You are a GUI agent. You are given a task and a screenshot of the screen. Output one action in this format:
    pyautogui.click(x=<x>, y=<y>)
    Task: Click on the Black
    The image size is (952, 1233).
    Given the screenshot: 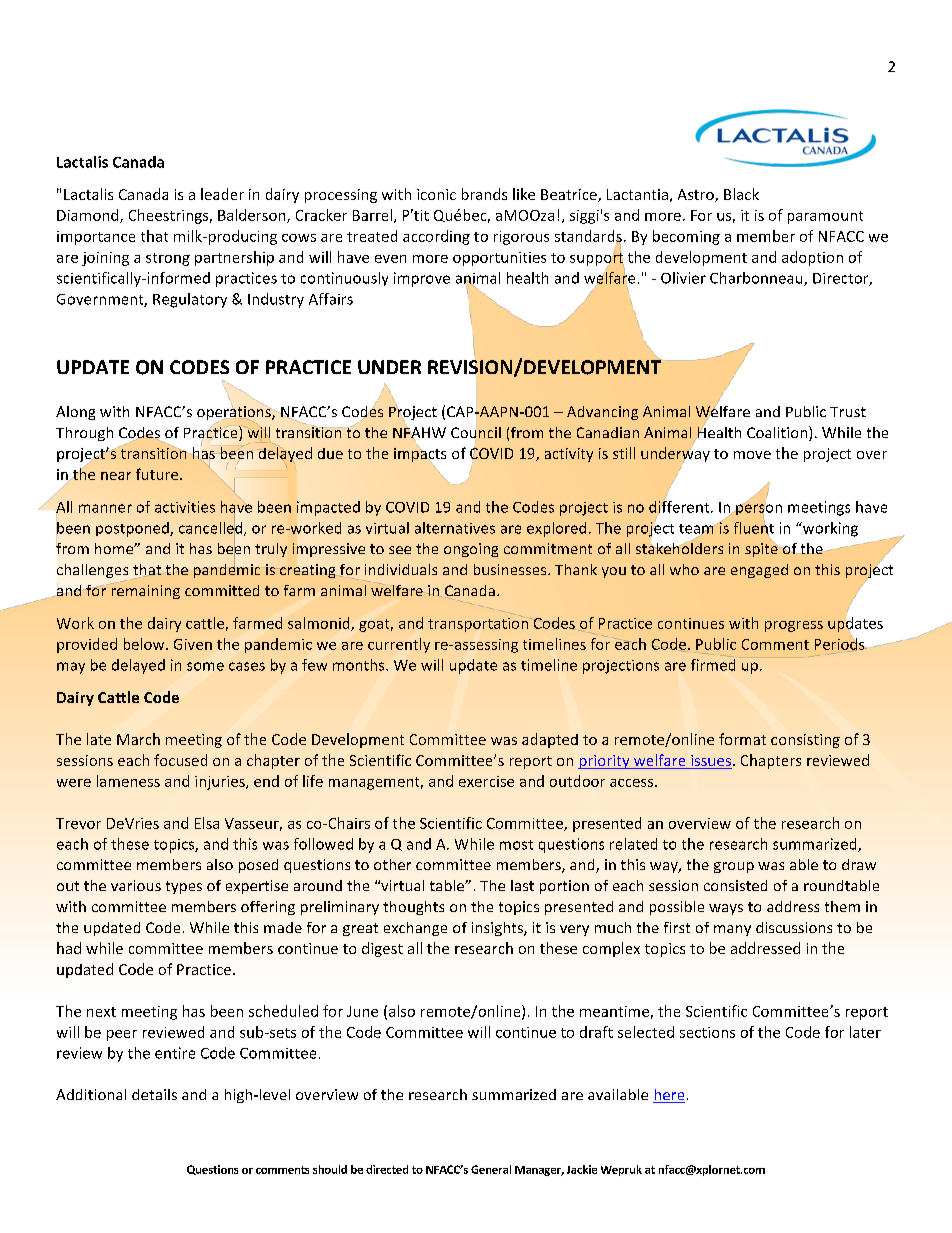 What is the action you would take?
    pyautogui.click(x=741, y=194)
